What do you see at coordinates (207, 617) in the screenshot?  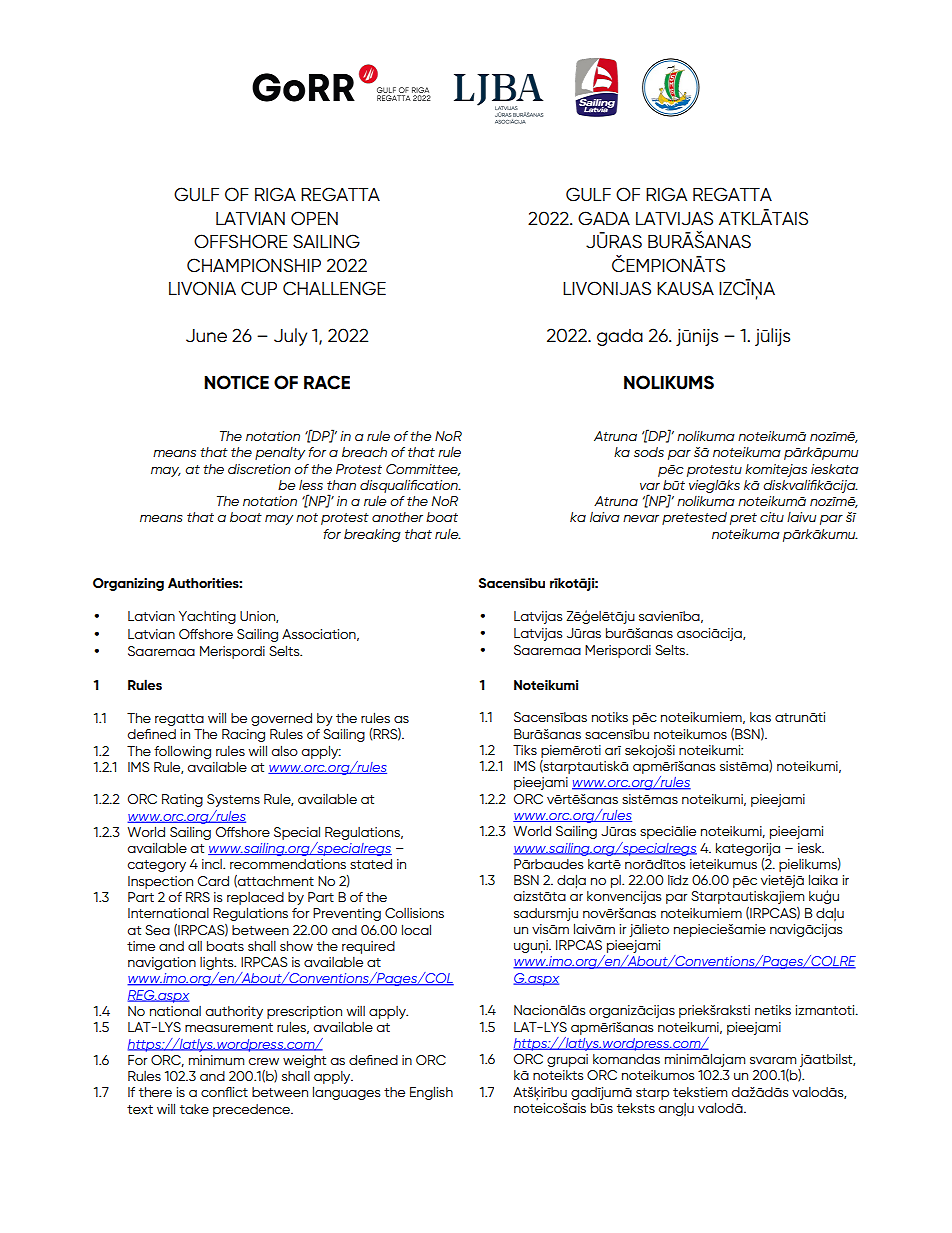 I see `Yachting` at bounding box center [207, 617].
